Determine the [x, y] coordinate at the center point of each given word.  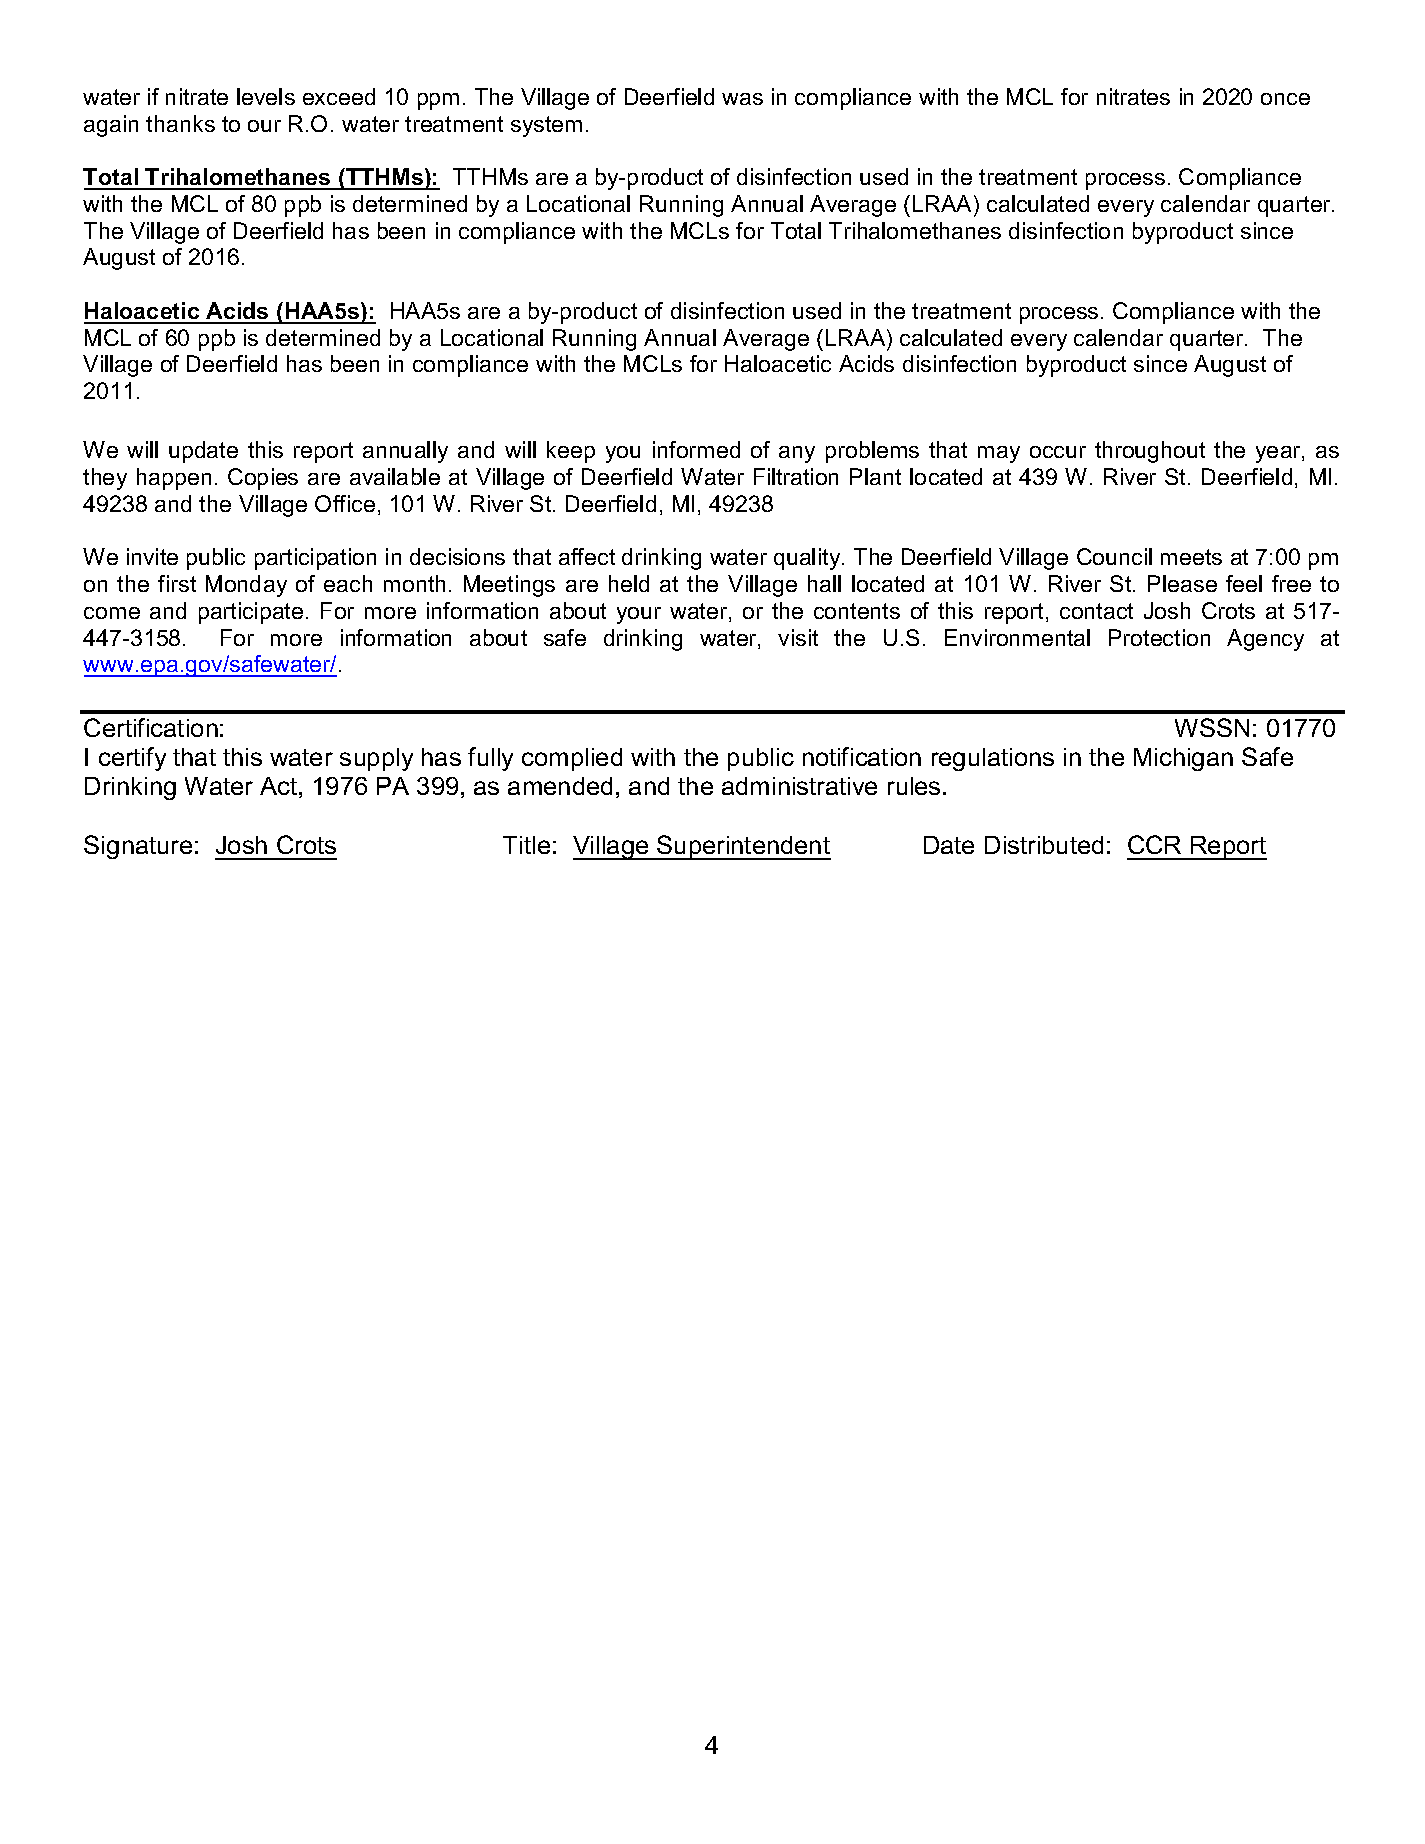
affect [587, 556]
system [546, 126]
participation [315, 559]
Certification [151, 727]
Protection [1159, 637]
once [1285, 99]
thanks [180, 123]
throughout [1150, 452]
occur [1058, 452]
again [111, 126]
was [742, 99]
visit [798, 637]
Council [1114, 556]
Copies [263, 479]
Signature [138, 847]
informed [696, 449]
